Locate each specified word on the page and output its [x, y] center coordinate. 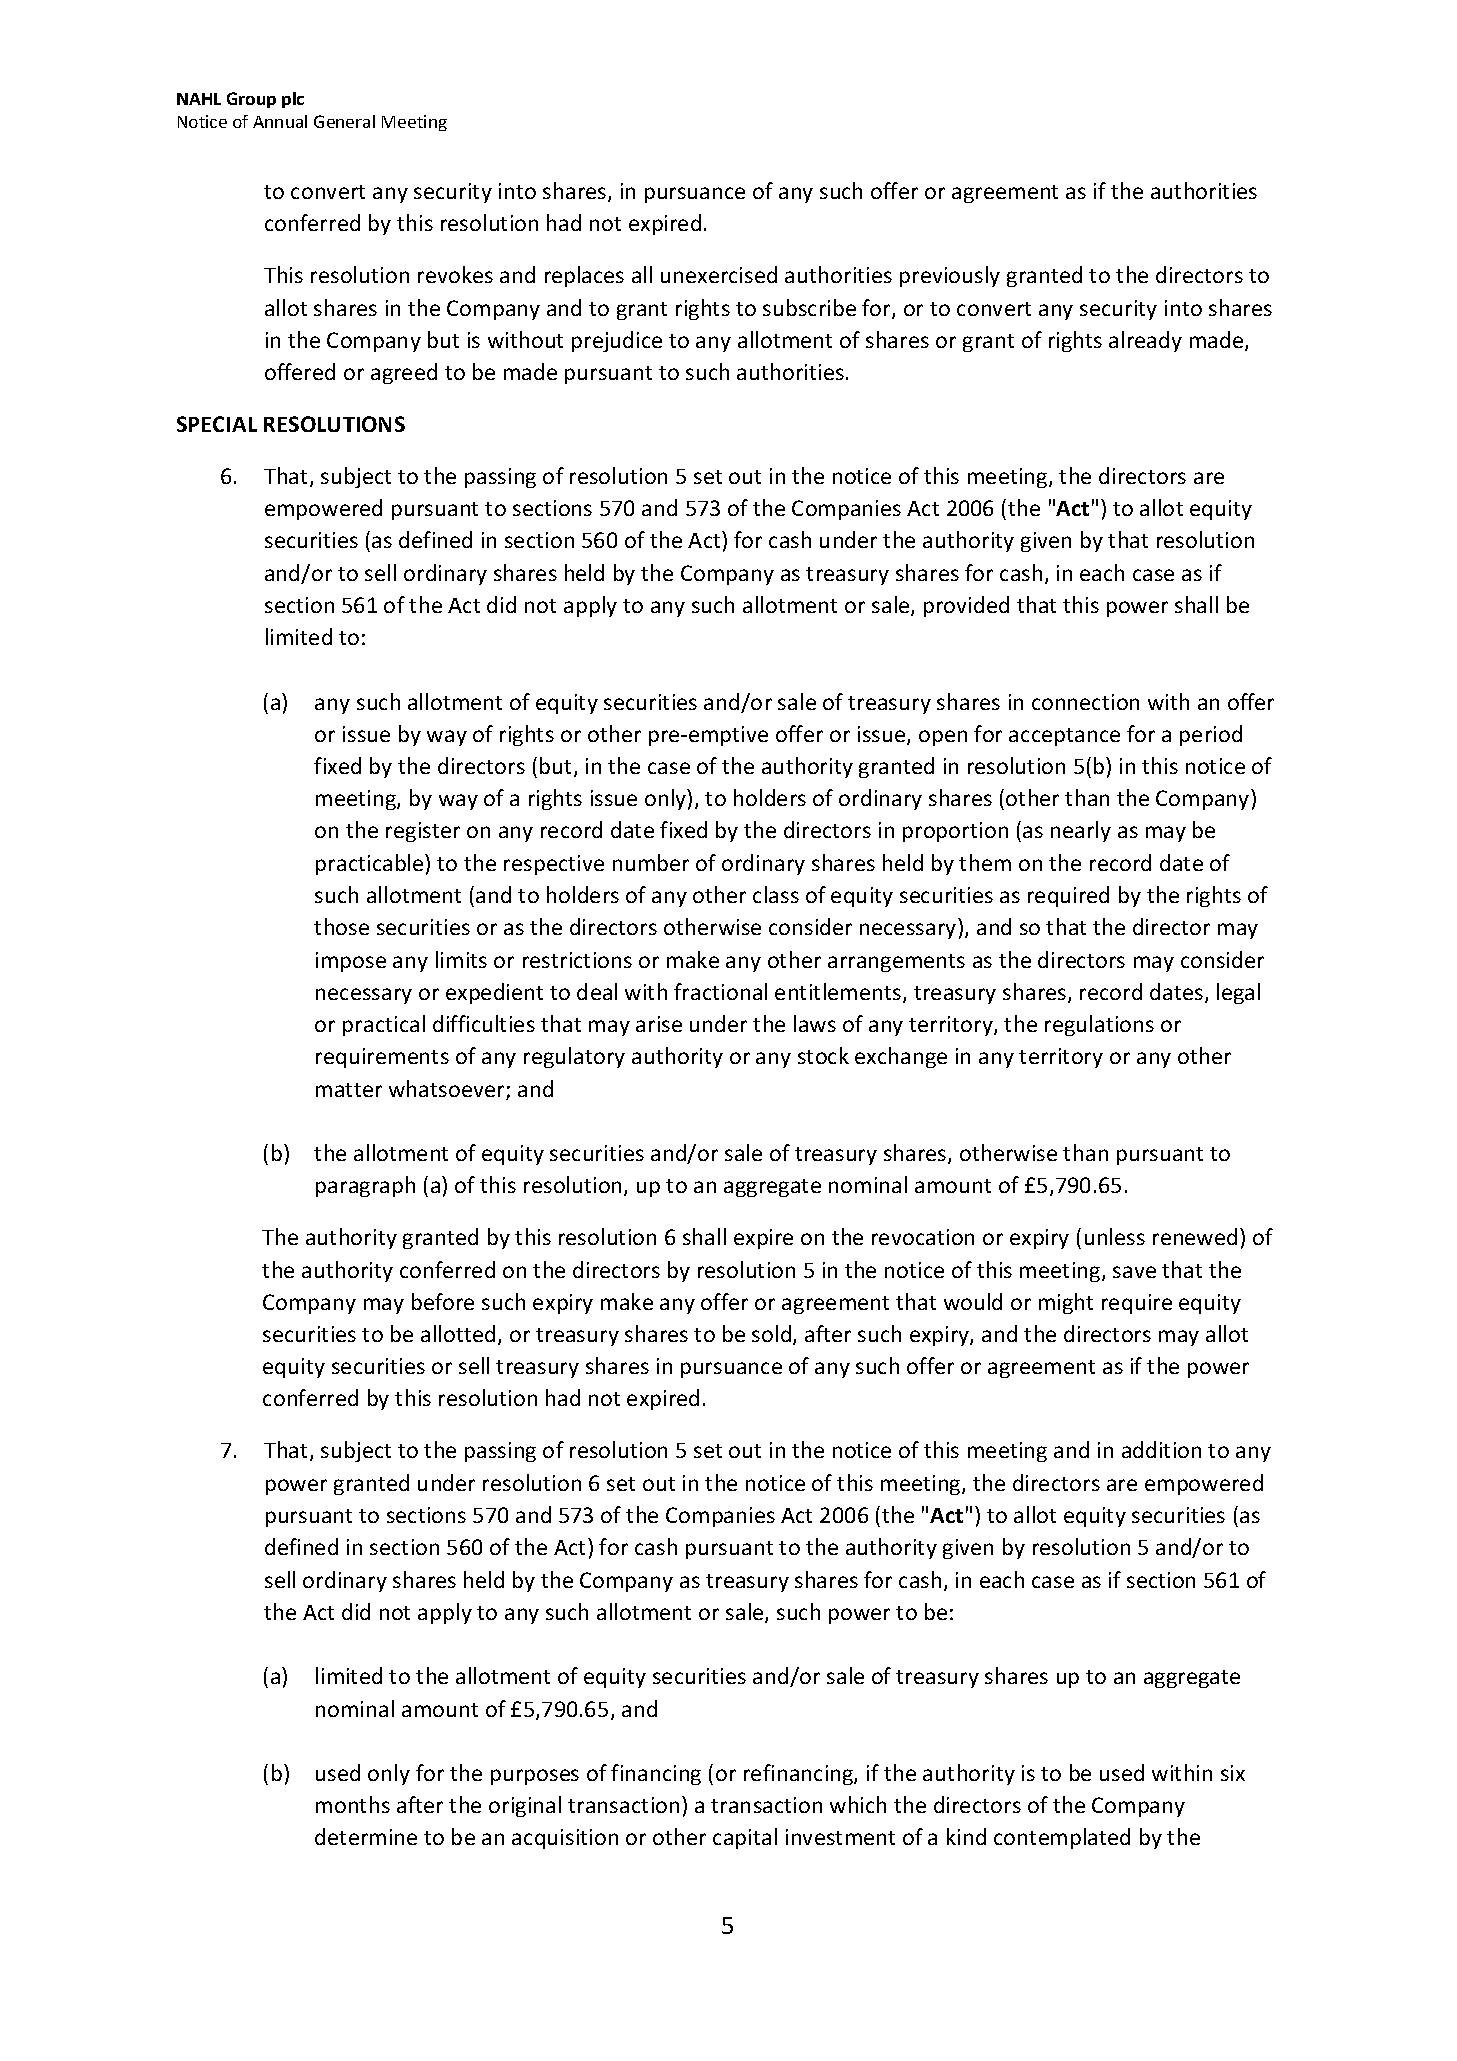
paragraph [365, 1186]
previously [950, 276]
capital [745, 1838]
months [353, 1804]
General [344, 121]
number [651, 862]
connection [1085, 702]
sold [773, 1335]
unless [1115, 1236]
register [423, 832]
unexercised [719, 274]
